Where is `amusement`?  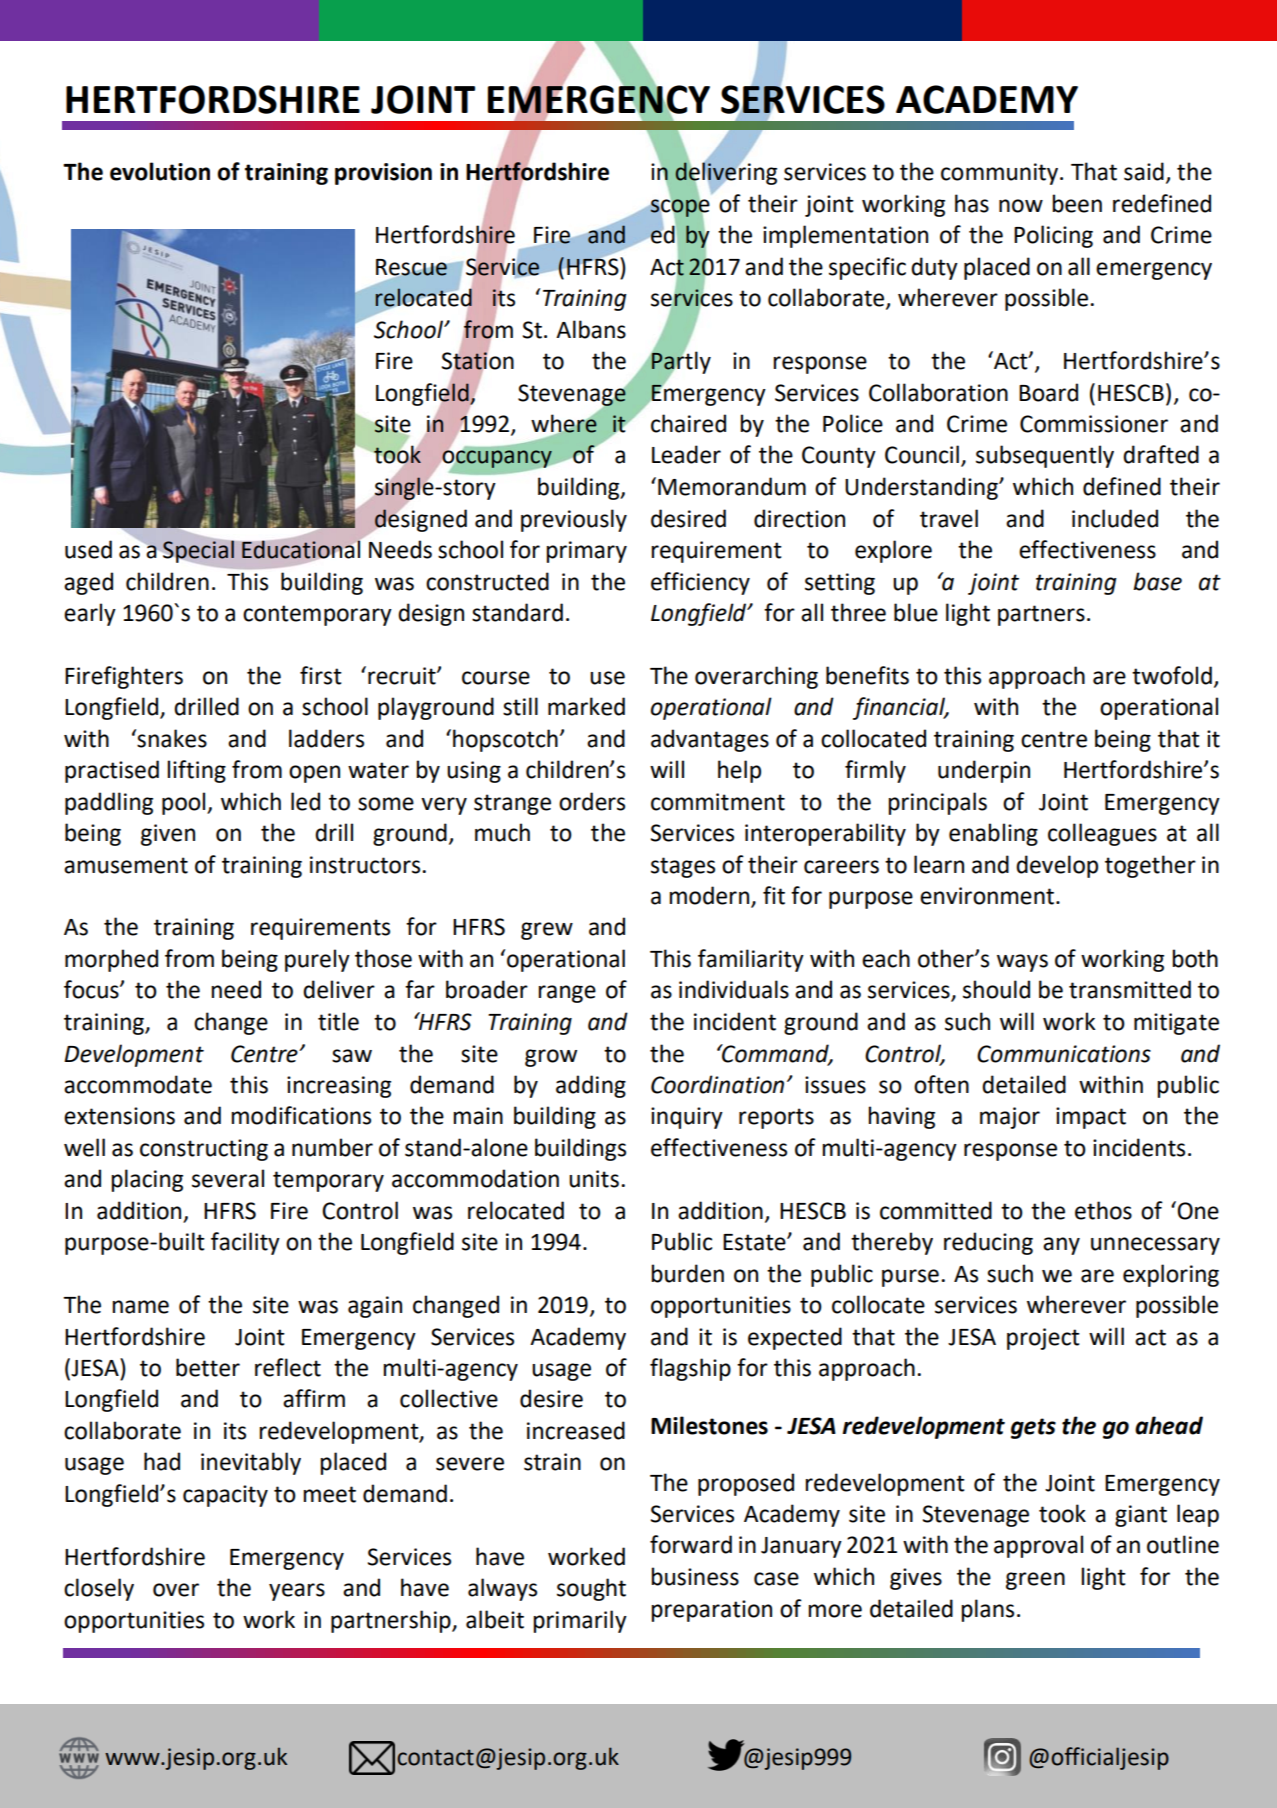
amusement is located at coordinates (126, 865).
